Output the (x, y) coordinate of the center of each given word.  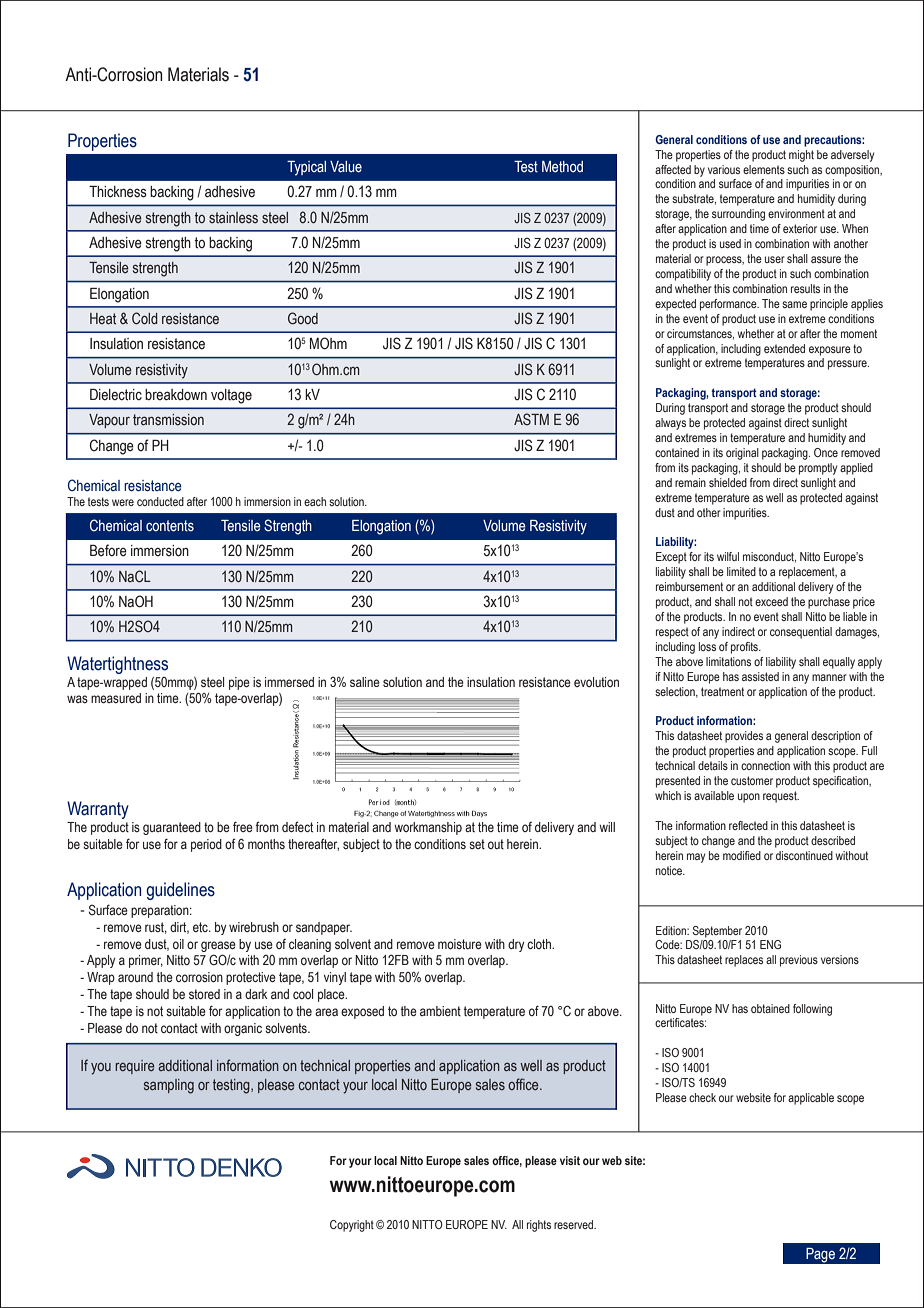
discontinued (804, 855)
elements (764, 169)
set (477, 844)
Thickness (118, 192)
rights (539, 1226)
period (206, 845)
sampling (169, 1086)
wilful (728, 556)
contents (170, 526)
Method (562, 167)
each (315, 501)
